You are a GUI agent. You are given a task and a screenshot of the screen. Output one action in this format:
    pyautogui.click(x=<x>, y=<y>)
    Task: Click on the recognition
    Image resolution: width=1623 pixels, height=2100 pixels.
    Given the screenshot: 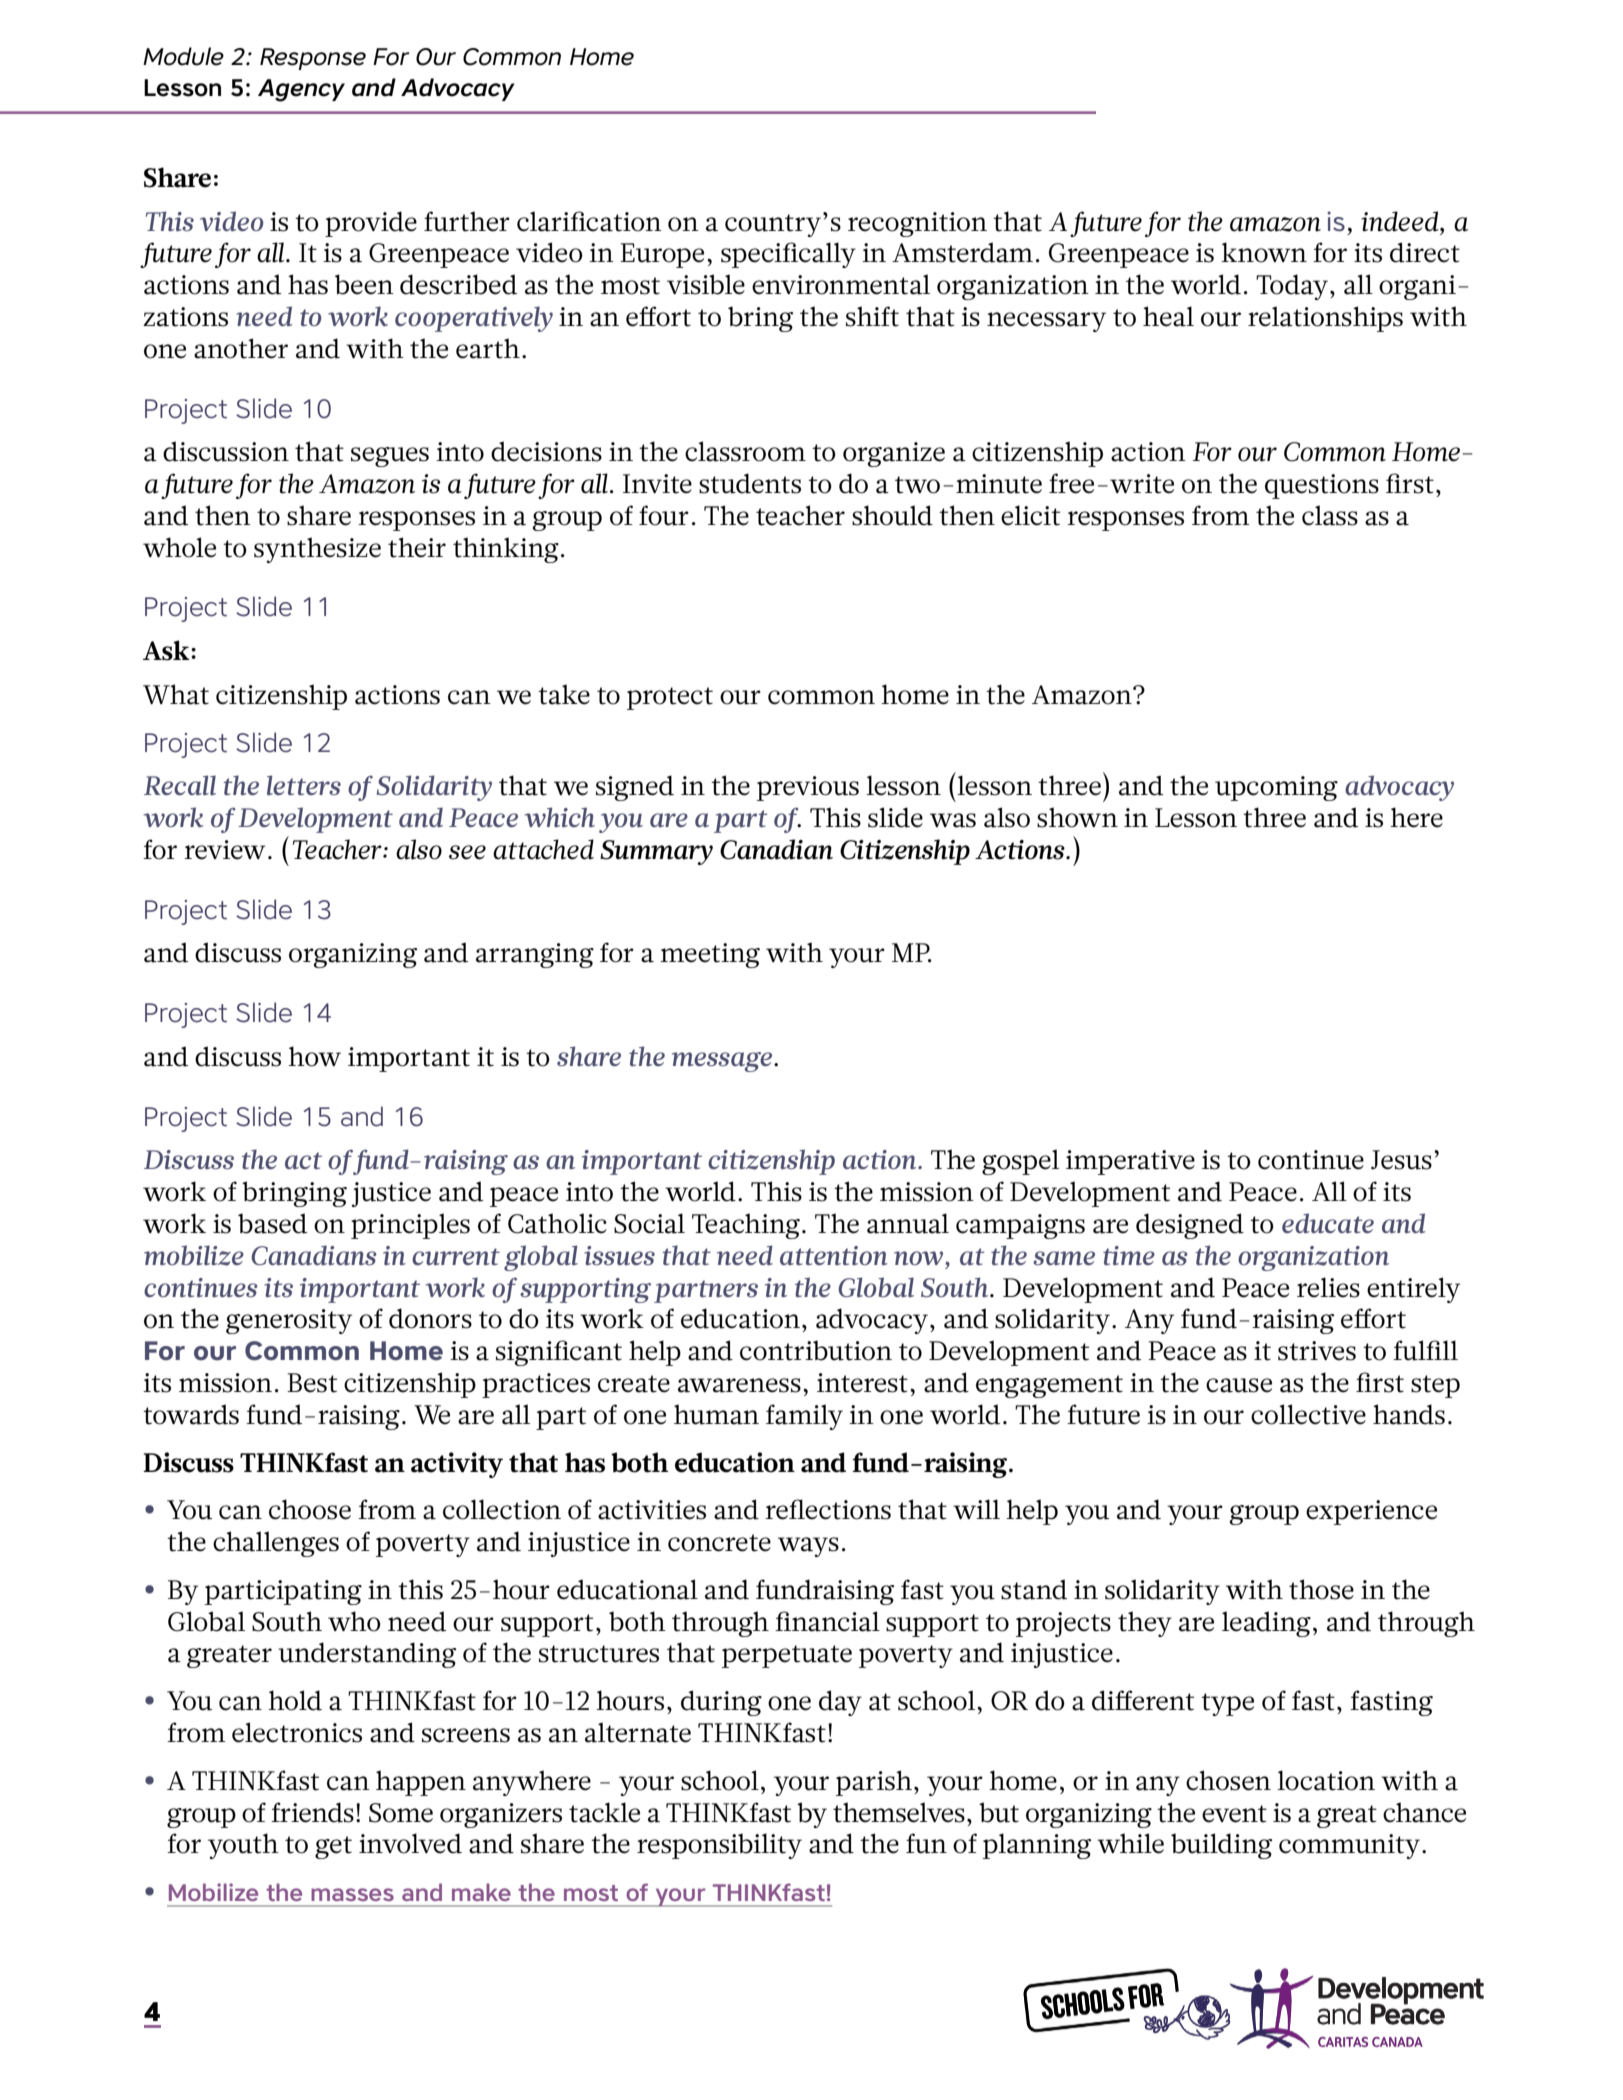 What is the action you would take?
    pyautogui.click(x=917, y=224)
